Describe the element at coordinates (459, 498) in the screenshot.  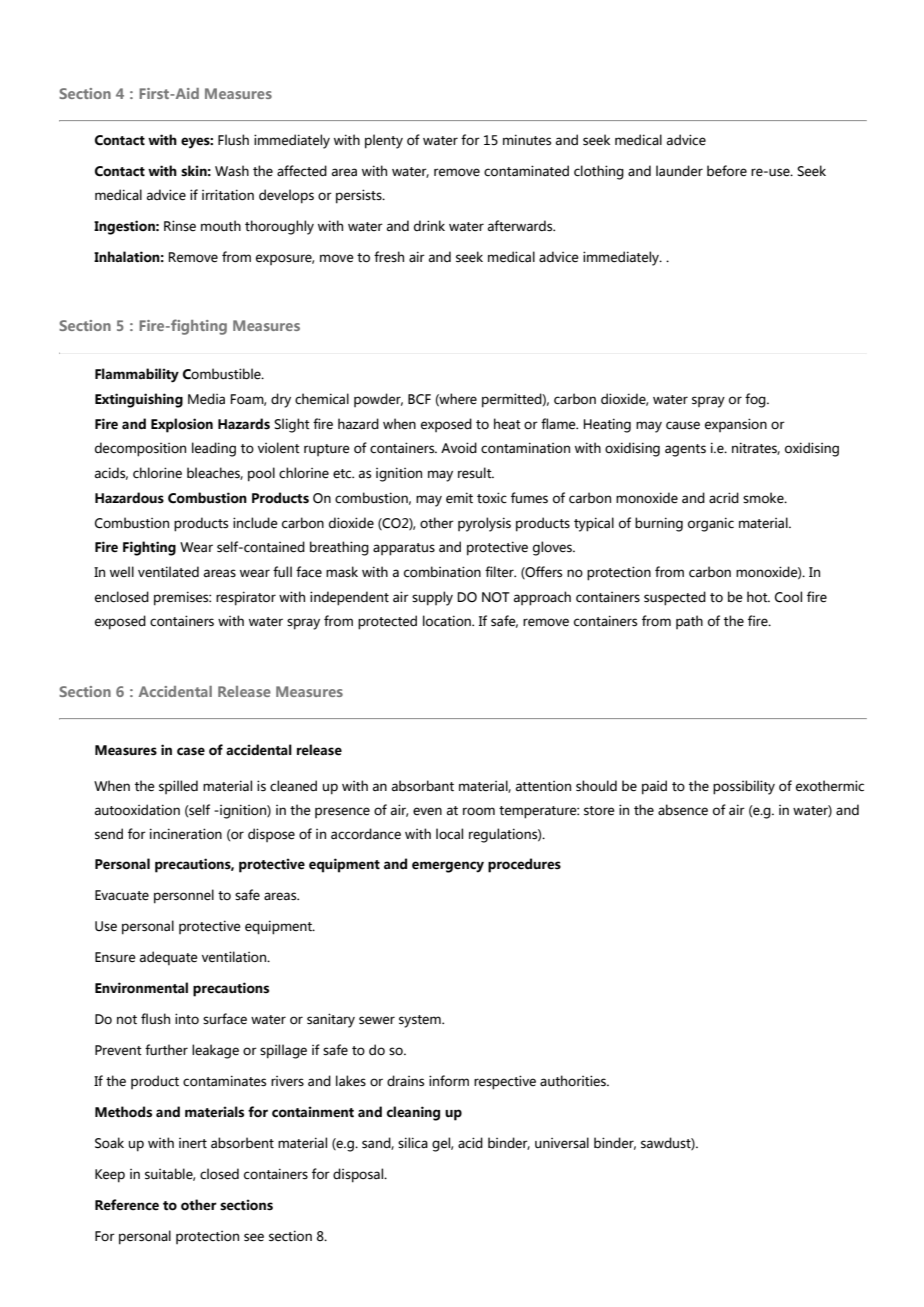
I see `emit` at that location.
